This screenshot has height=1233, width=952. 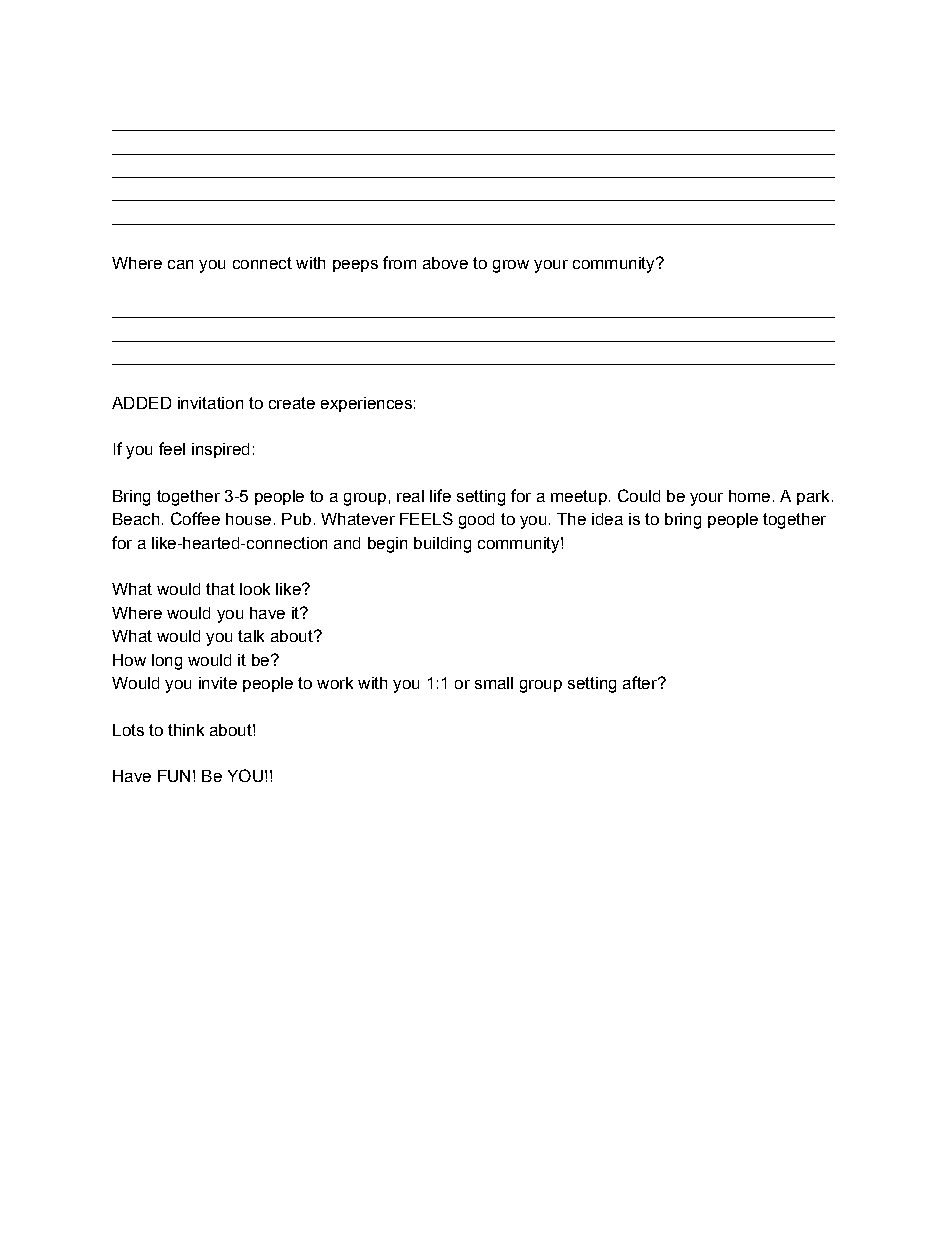 I want to click on can, so click(x=180, y=264).
